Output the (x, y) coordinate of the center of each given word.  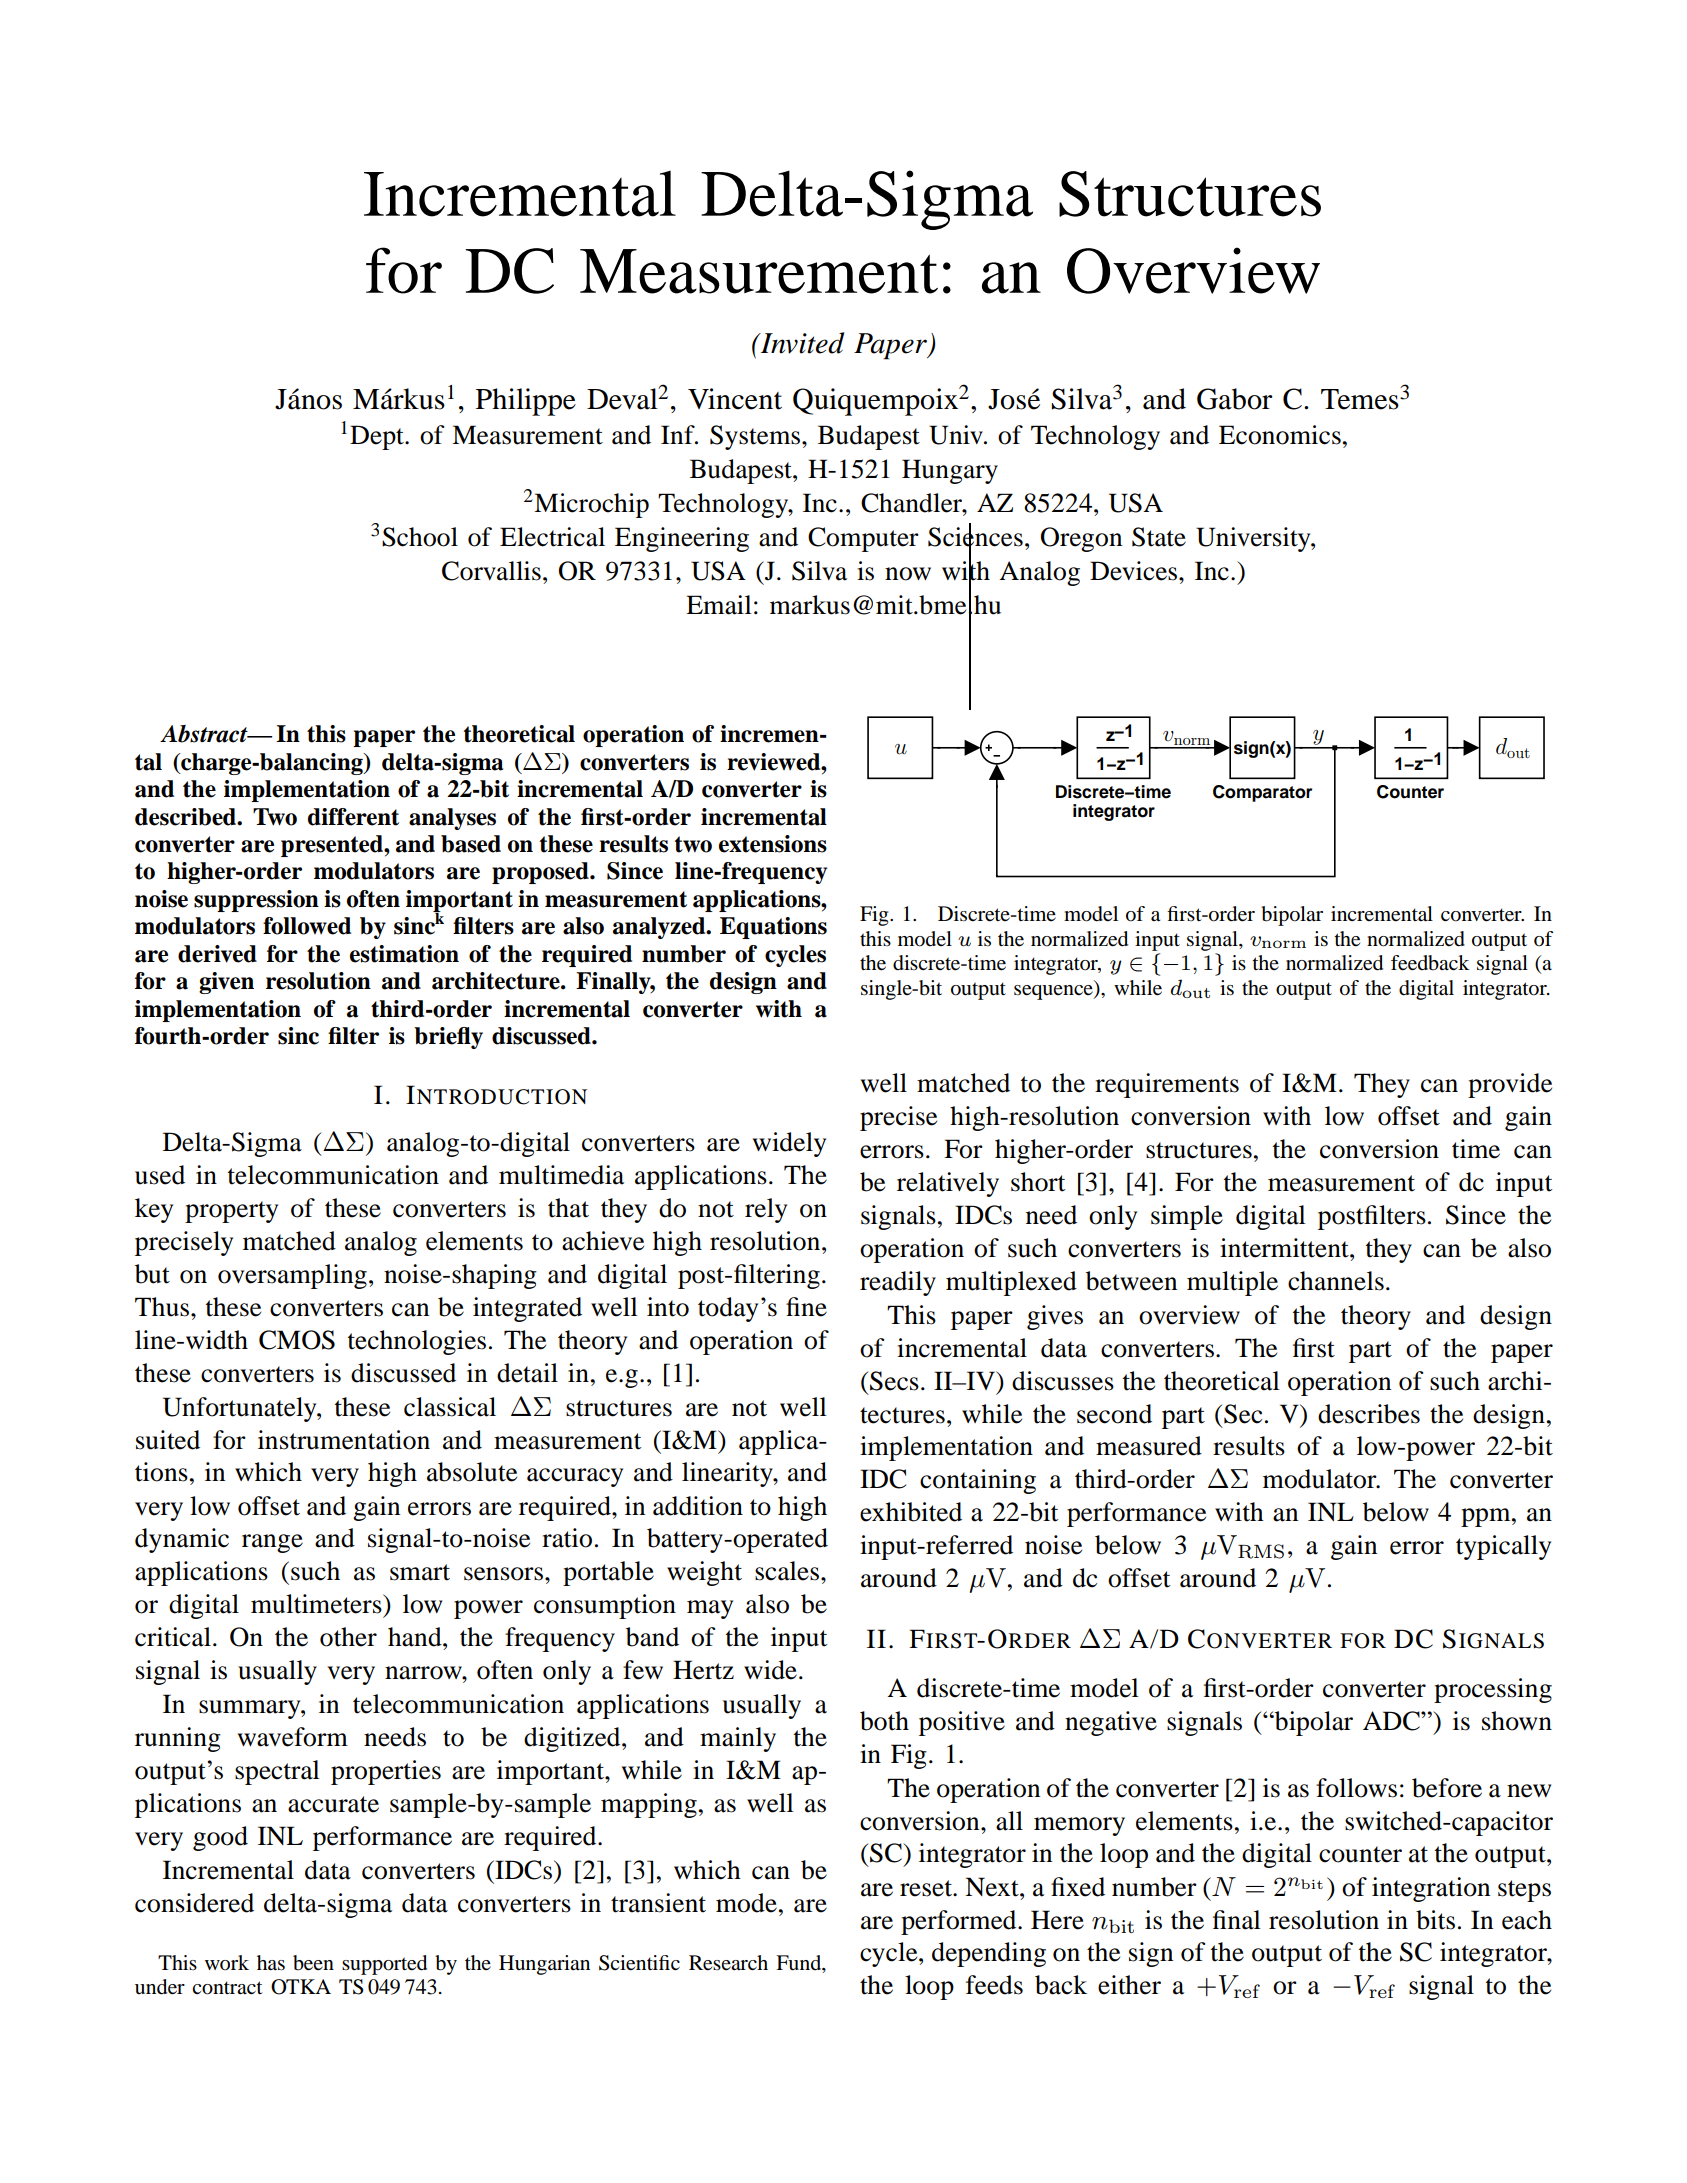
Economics (1280, 435)
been (313, 1963)
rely (766, 1210)
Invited (801, 343)
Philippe (526, 402)
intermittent (1285, 1248)
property (231, 1212)
